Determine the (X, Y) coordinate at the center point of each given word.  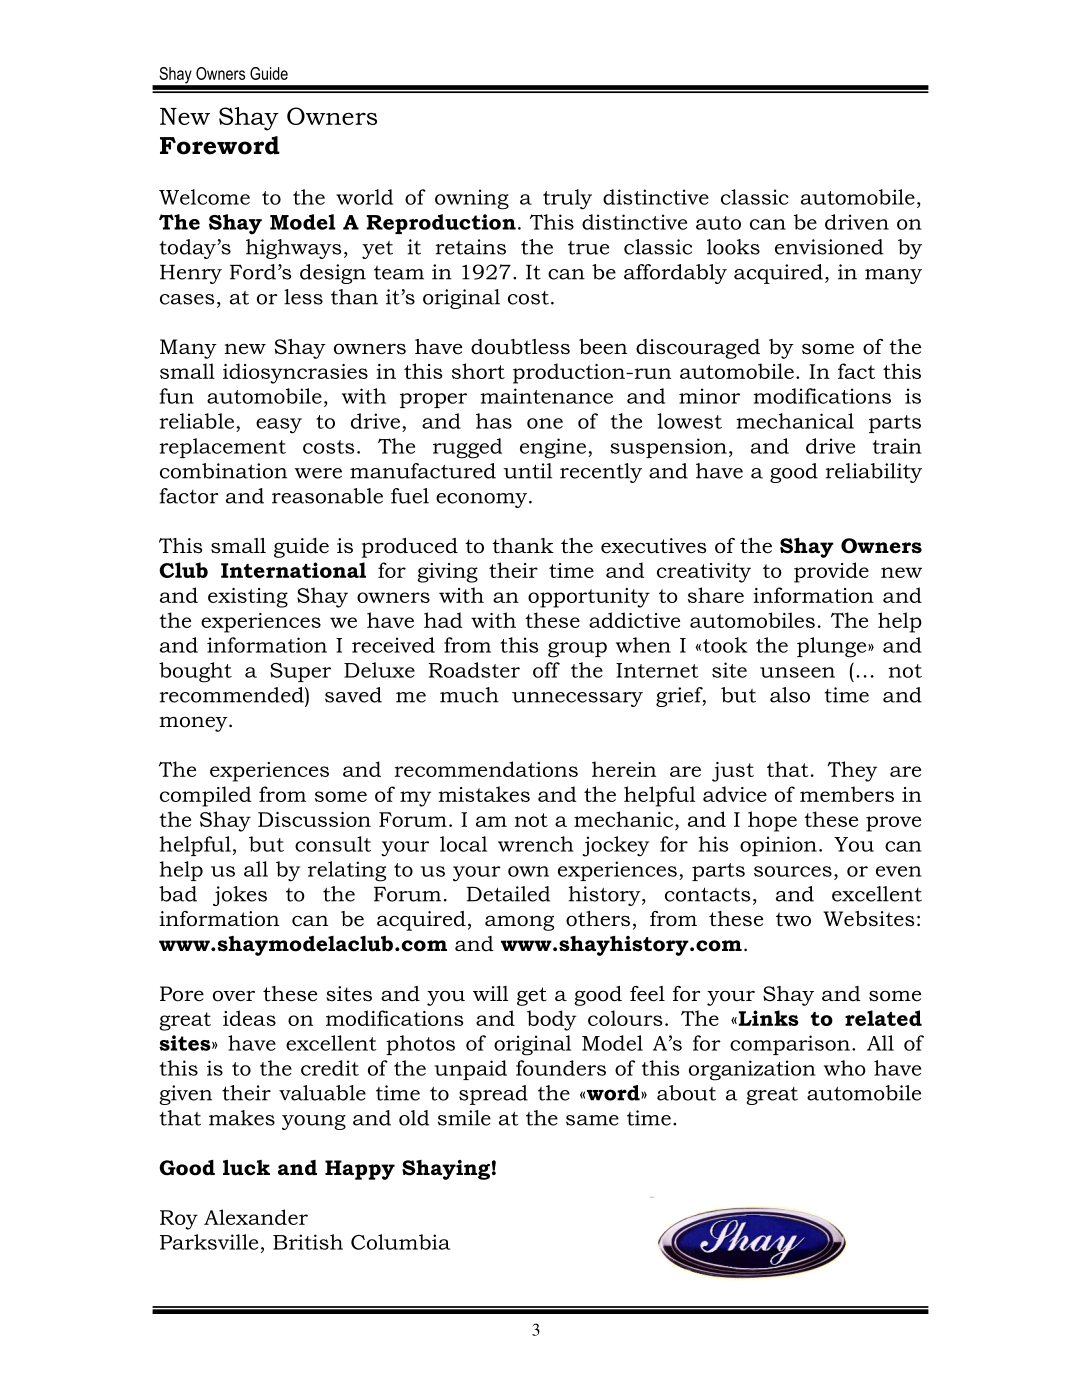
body (551, 1020)
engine (553, 448)
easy (279, 426)
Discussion (314, 819)
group (577, 650)
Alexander (256, 1217)
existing (248, 598)
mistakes (484, 794)
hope (772, 821)
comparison (791, 1045)
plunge (833, 647)
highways (293, 249)
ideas (249, 1018)
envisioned (829, 247)
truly (567, 199)
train (897, 446)
